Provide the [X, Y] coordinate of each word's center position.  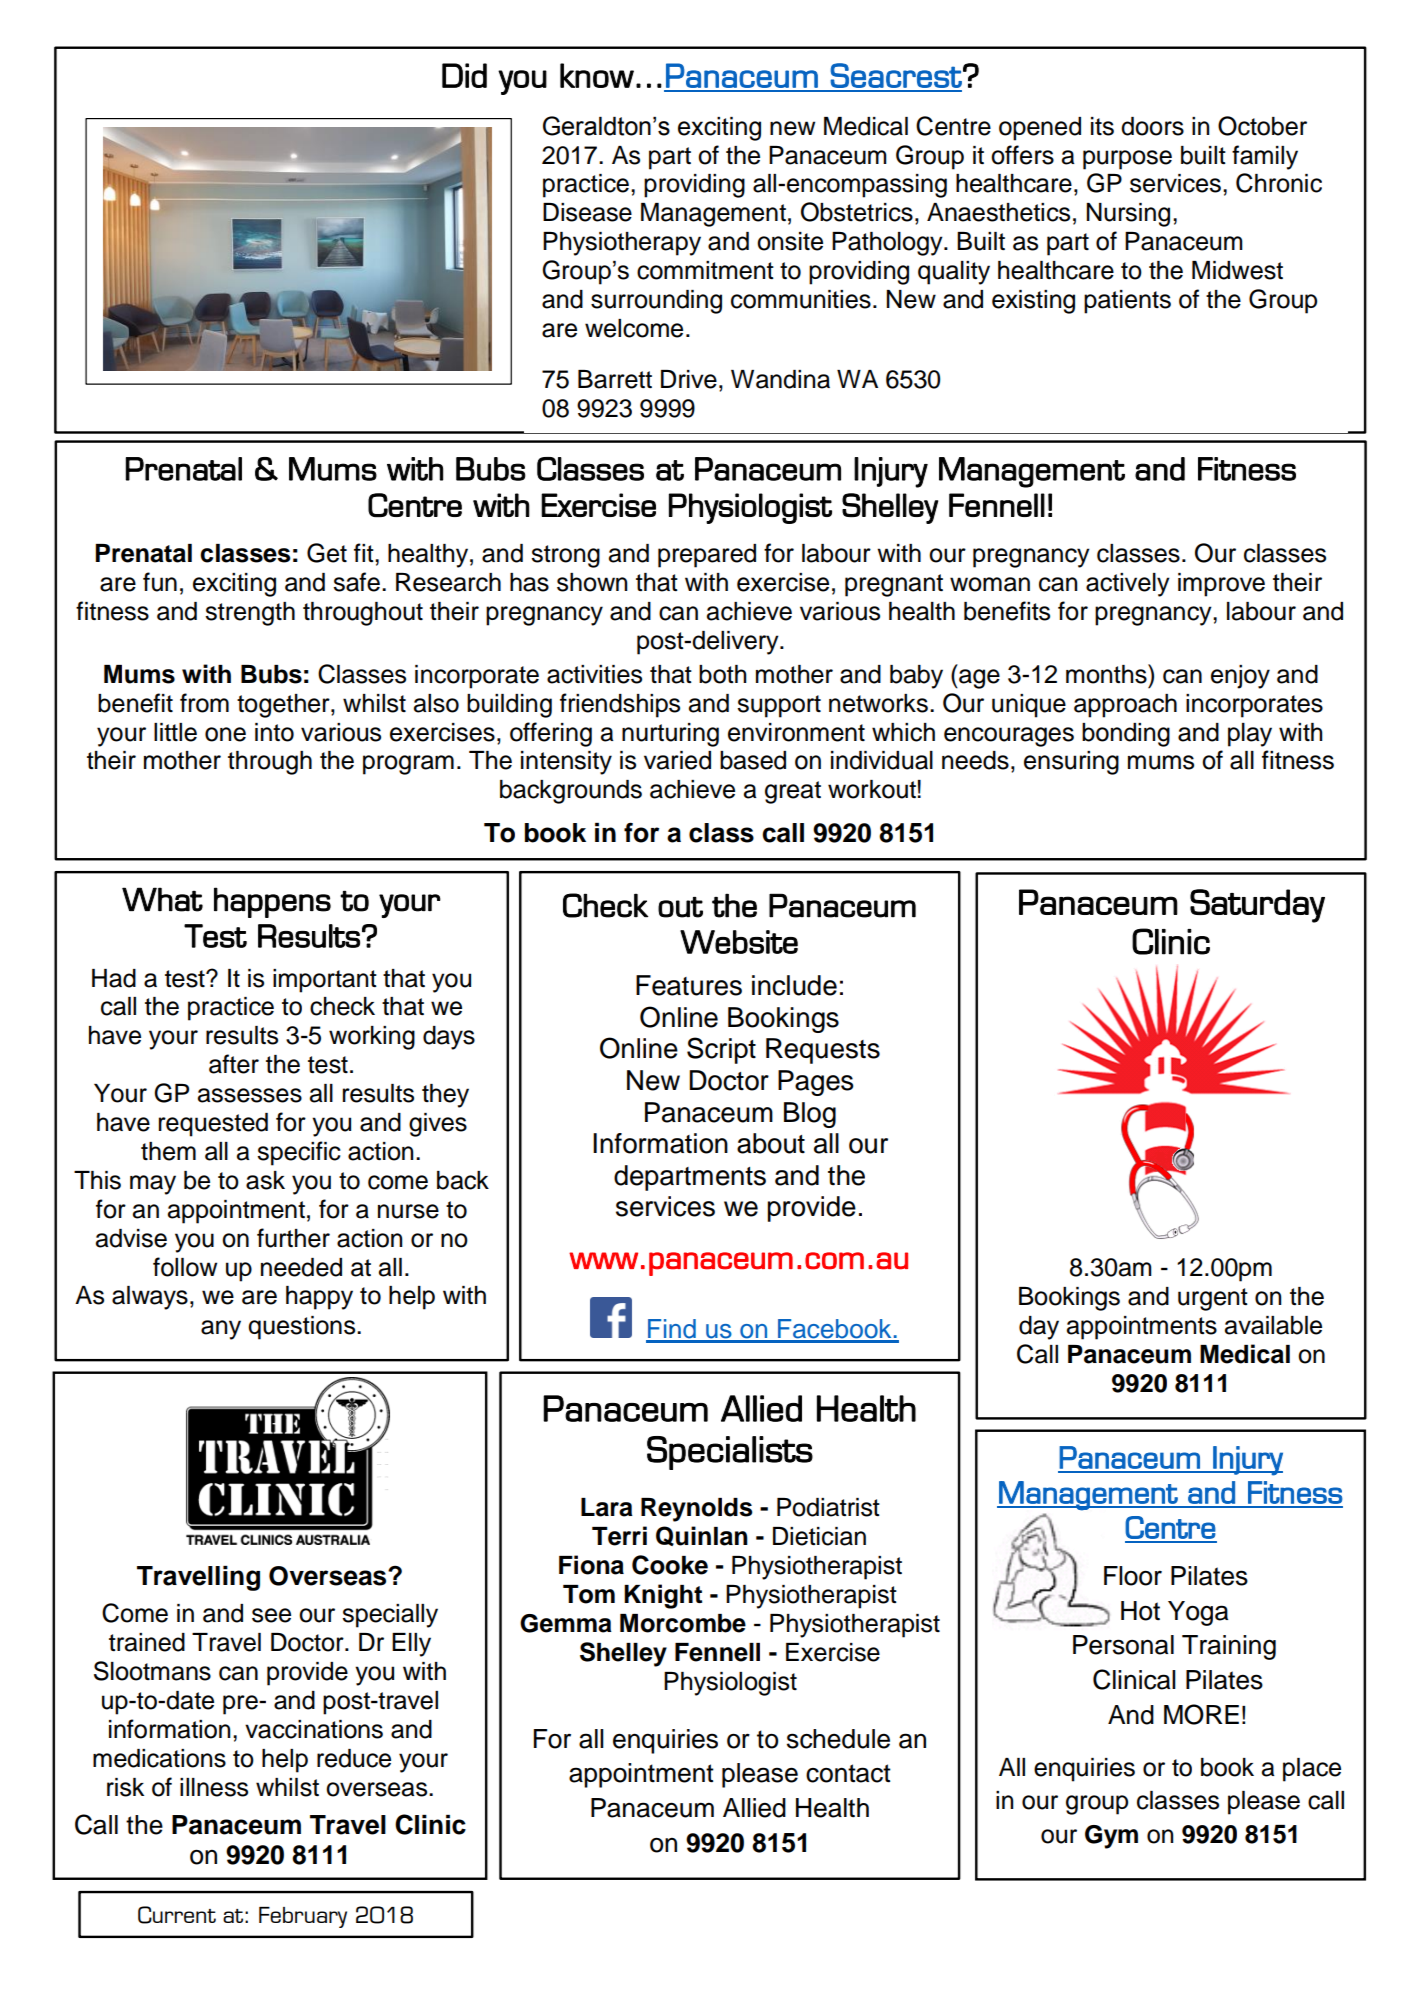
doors [1152, 126]
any [221, 1330]
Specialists [730, 1453]
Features [689, 985]
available [1273, 1325]
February [303, 1917]
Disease [587, 212]
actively [1128, 585]
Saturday [1257, 906]
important [325, 981]
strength [250, 614]
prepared [707, 556]
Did [464, 75]
